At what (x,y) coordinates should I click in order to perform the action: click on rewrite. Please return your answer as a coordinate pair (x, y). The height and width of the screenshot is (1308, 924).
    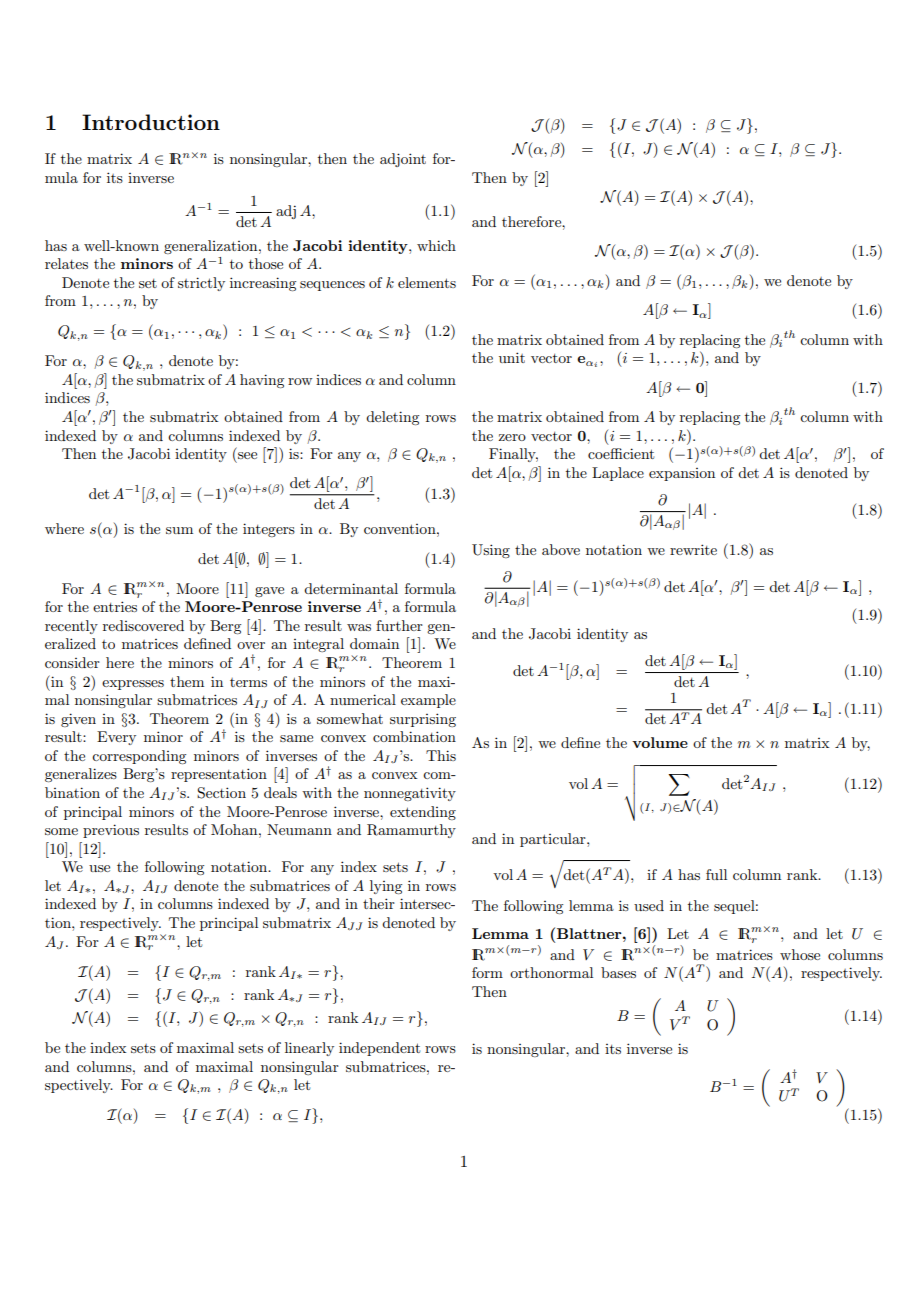
    Looking at the image, I should click on (693, 549).
